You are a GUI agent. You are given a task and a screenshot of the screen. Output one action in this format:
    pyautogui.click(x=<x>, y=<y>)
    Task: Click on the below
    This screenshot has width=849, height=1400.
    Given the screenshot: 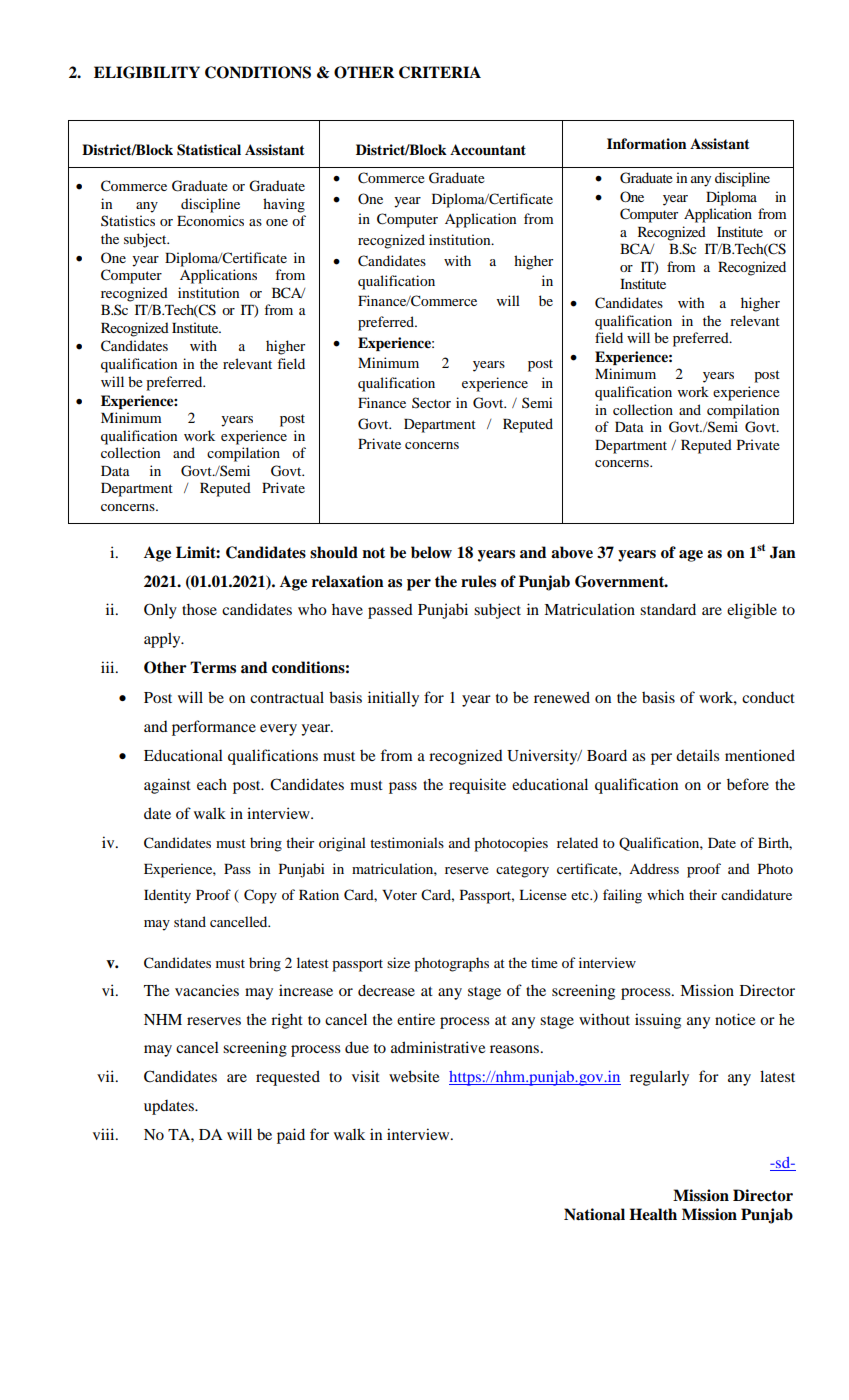 What is the action you would take?
    pyautogui.click(x=431, y=552)
